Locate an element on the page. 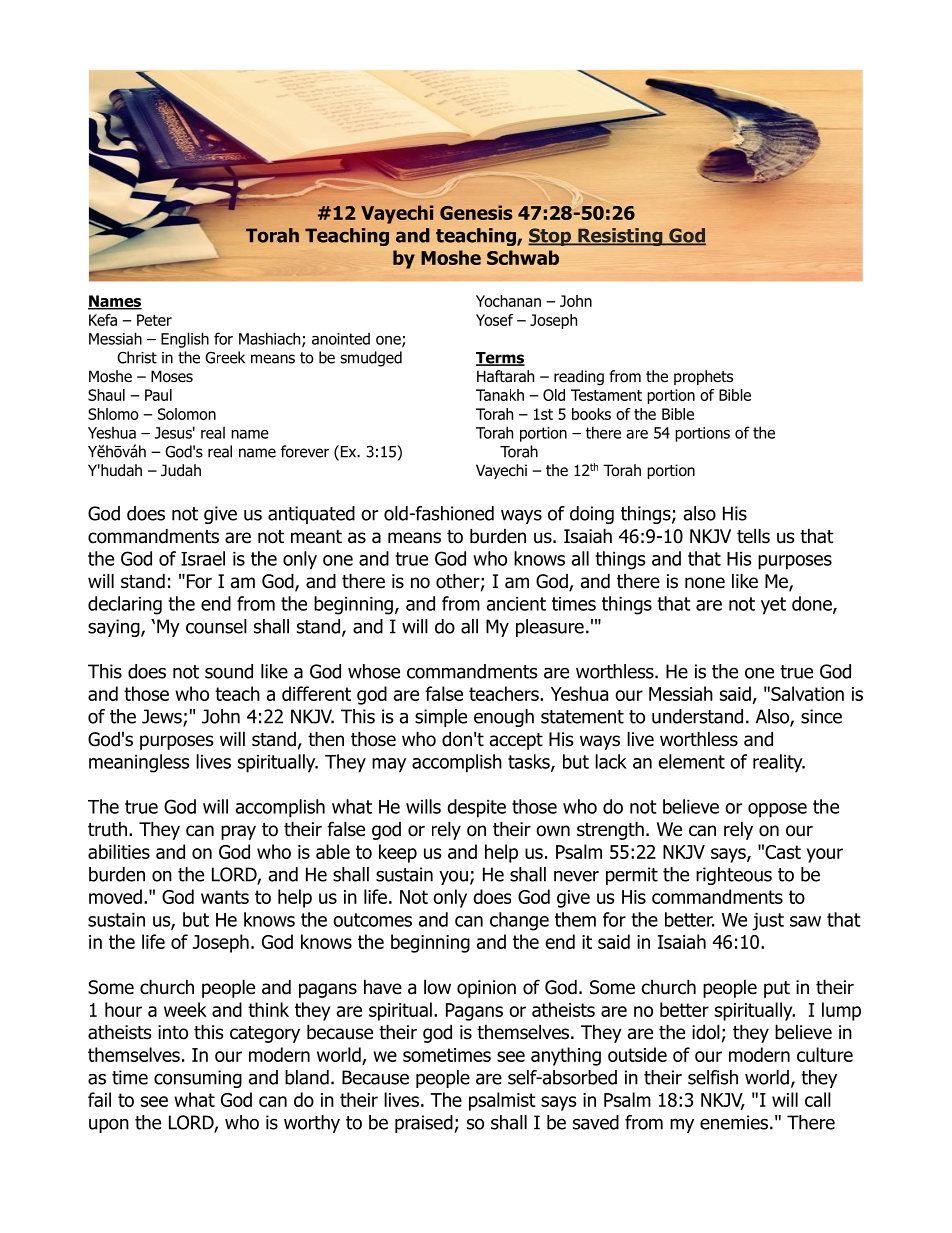  Resisting is located at coordinates (620, 237).
